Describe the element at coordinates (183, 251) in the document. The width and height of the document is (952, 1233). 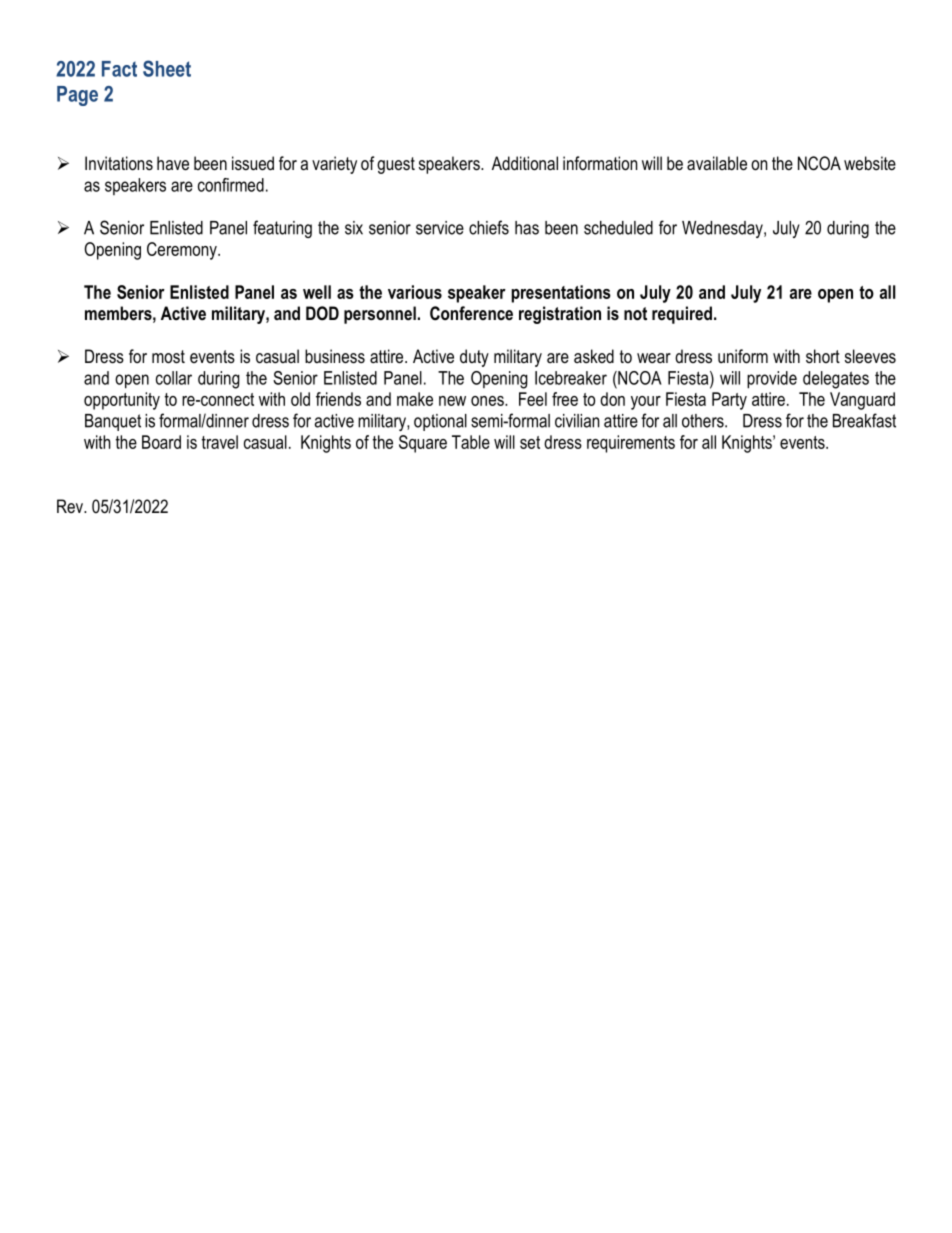
I see `Ceremony` at that location.
